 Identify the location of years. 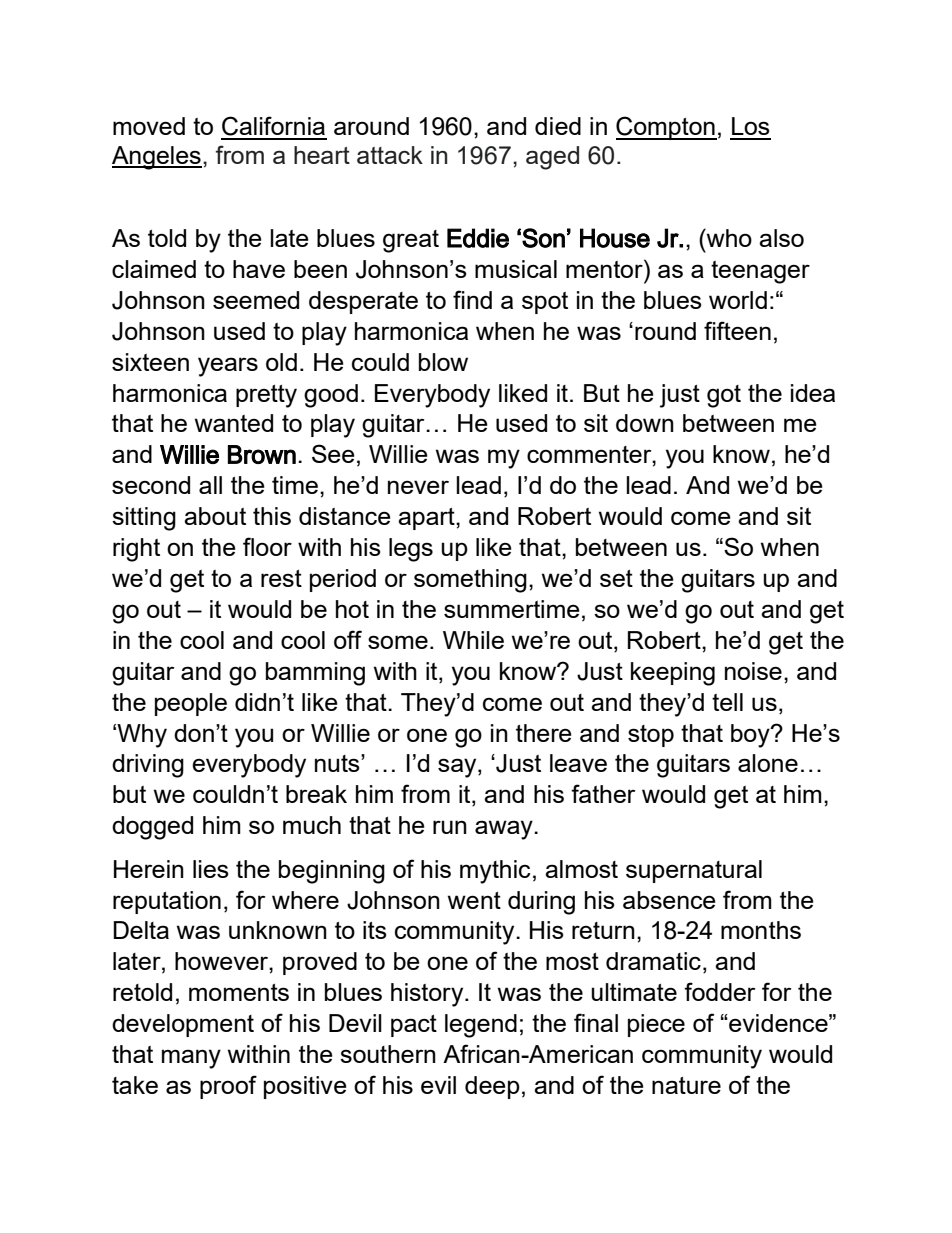
(228, 367).
